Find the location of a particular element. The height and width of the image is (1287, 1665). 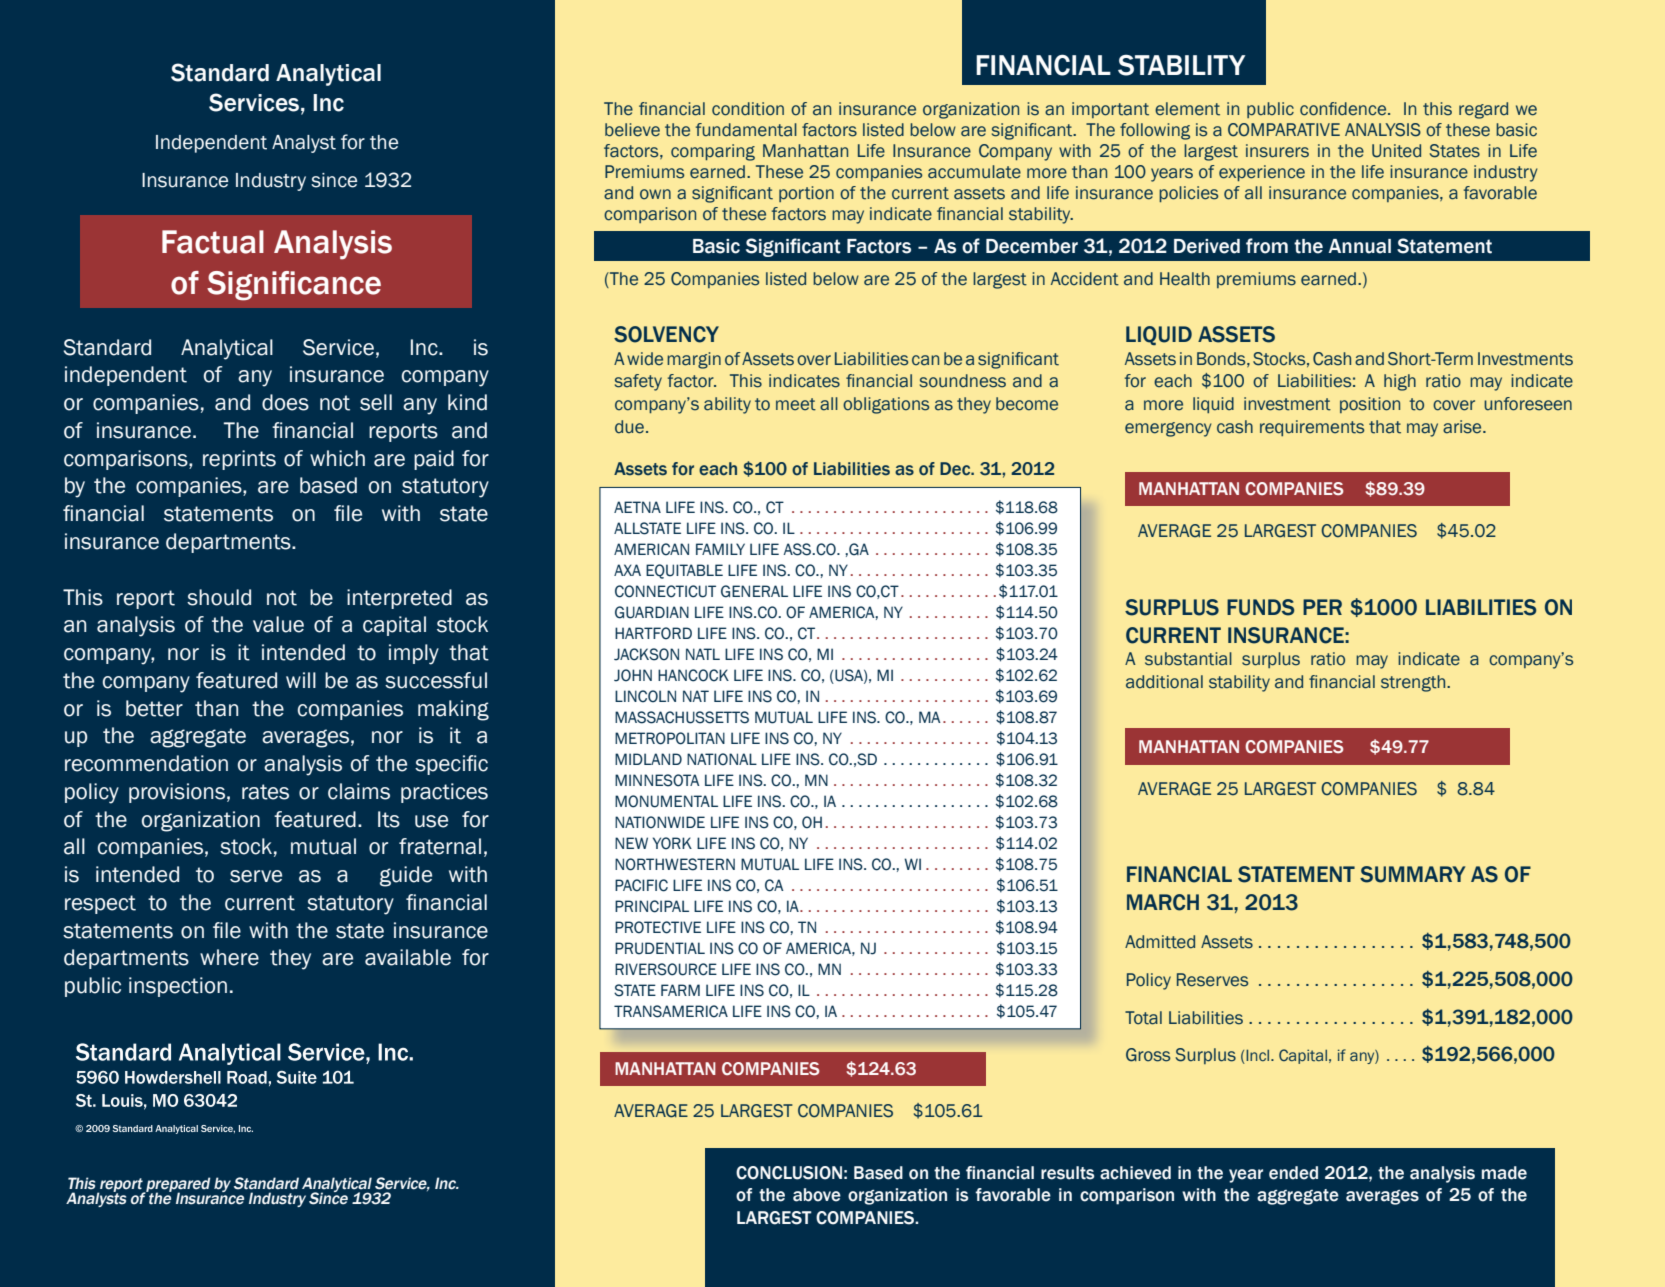

does is located at coordinates (285, 402).
